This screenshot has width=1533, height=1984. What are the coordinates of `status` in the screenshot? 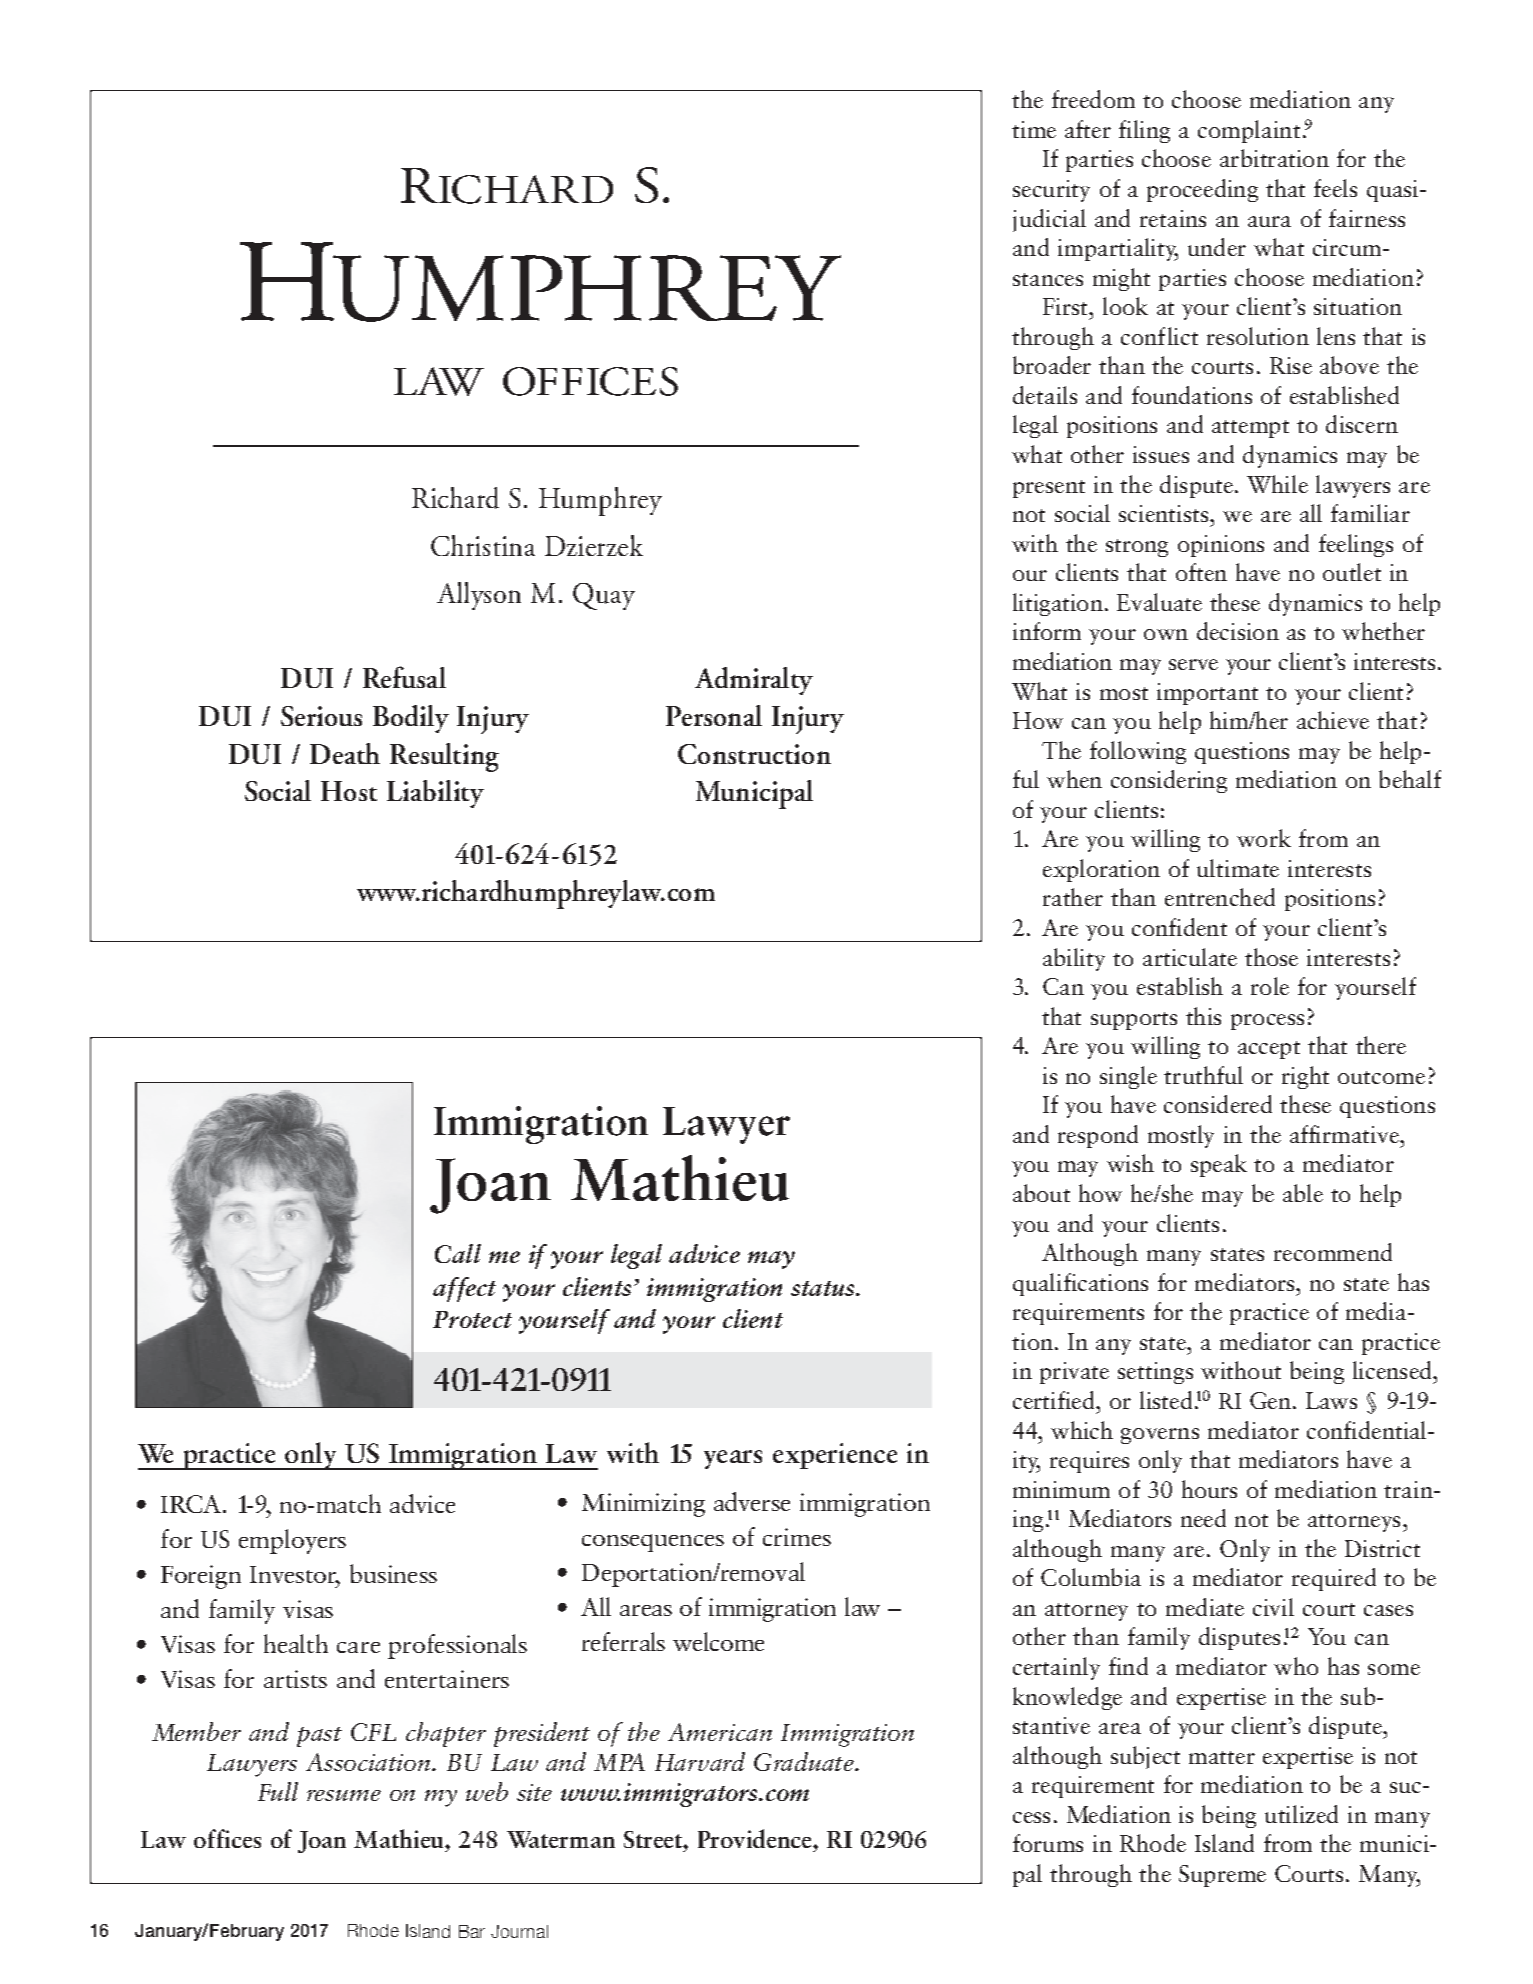 It's located at (824, 1288).
